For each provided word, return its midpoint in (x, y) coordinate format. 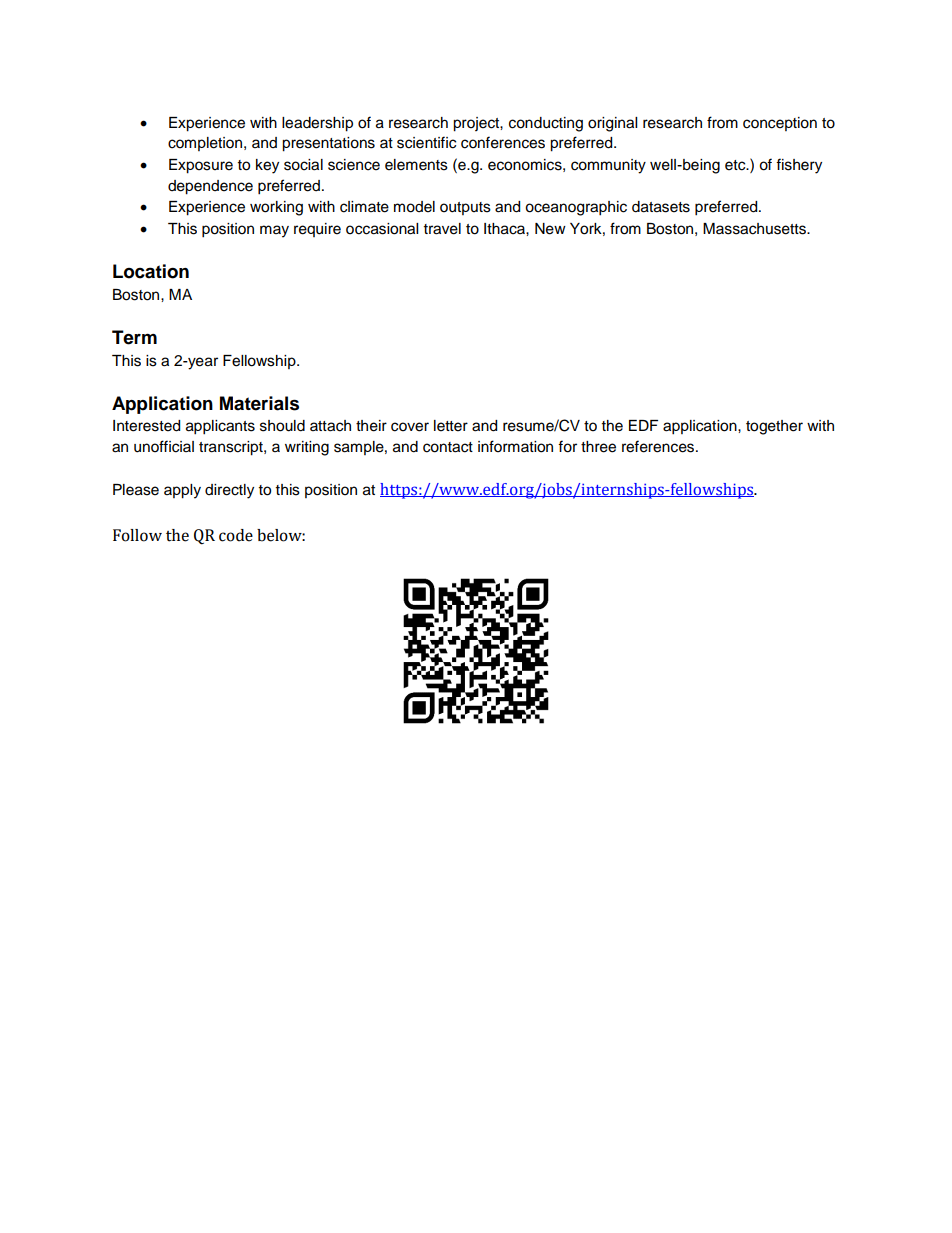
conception (780, 124)
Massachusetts (755, 229)
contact (448, 447)
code (236, 535)
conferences (503, 142)
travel (442, 229)
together (774, 427)
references (659, 446)
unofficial (164, 446)
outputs (465, 208)
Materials (259, 403)
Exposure (201, 166)
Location (151, 271)
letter (451, 426)
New (550, 229)
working (276, 208)
